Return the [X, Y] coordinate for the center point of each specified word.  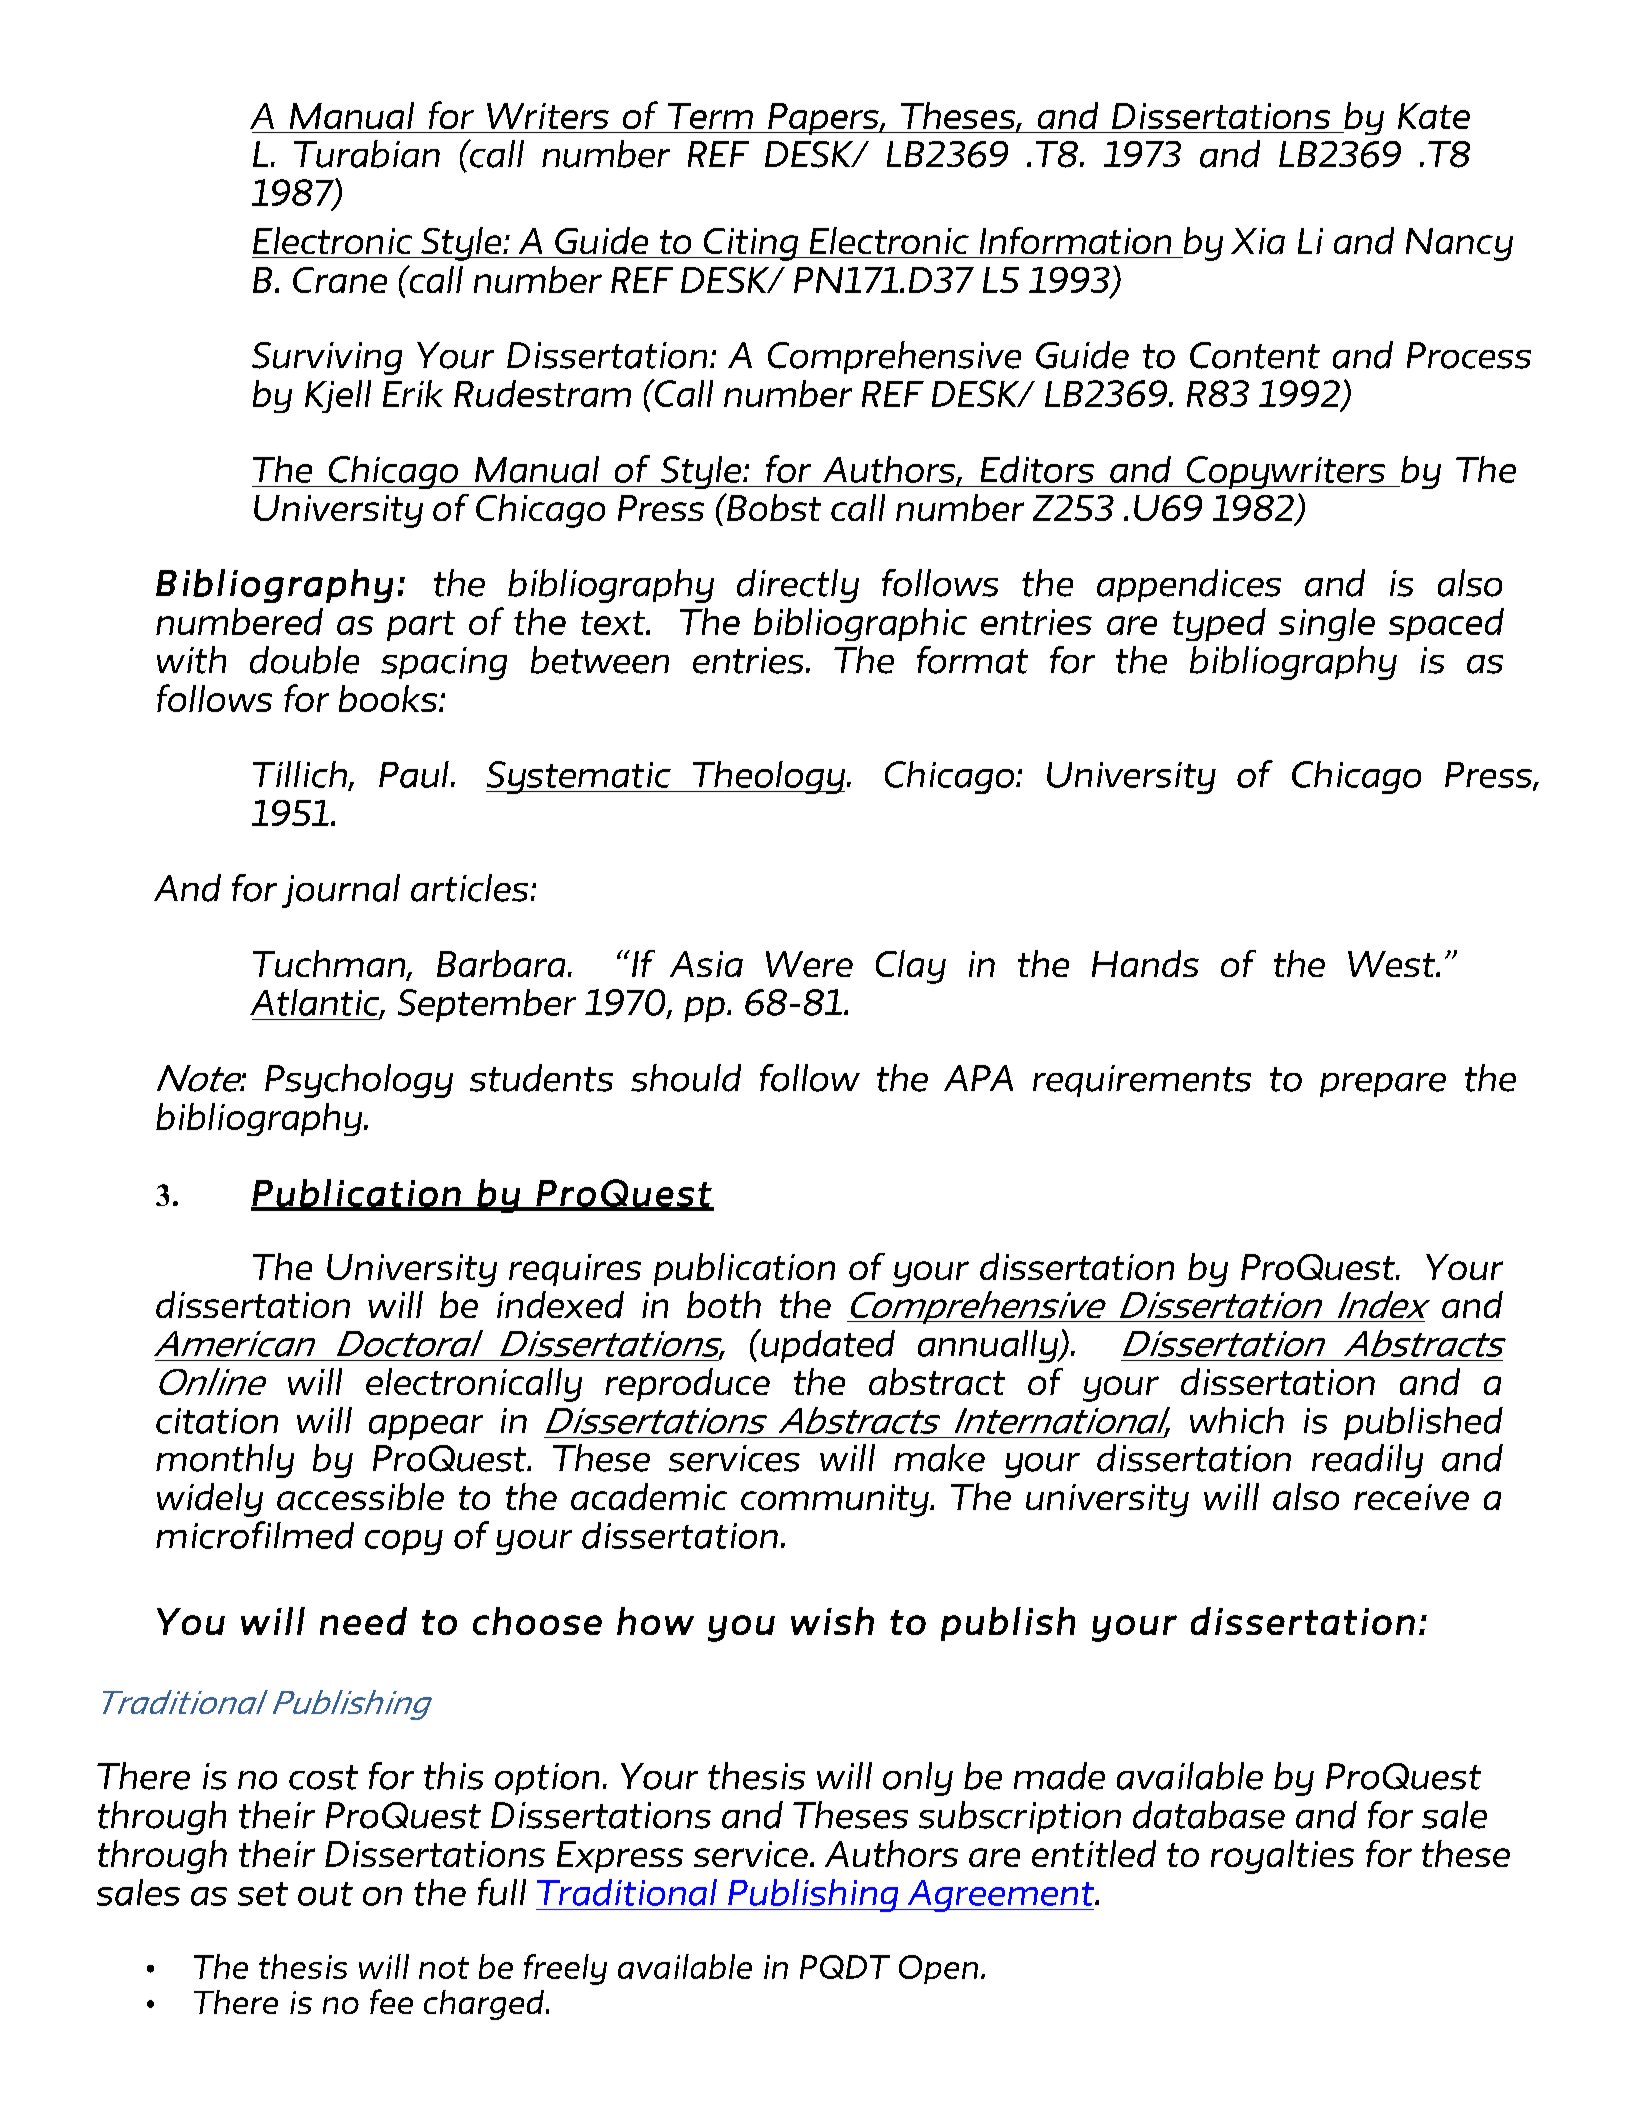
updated [826, 1346]
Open [938, 1969]
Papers [823, 119]
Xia [1258, 241]
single [1327, 624]
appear [426, 1427]
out [325, 1894]
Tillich [301, 775]
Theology [767, 777]
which [1237, 1420]
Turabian [367, 154]
